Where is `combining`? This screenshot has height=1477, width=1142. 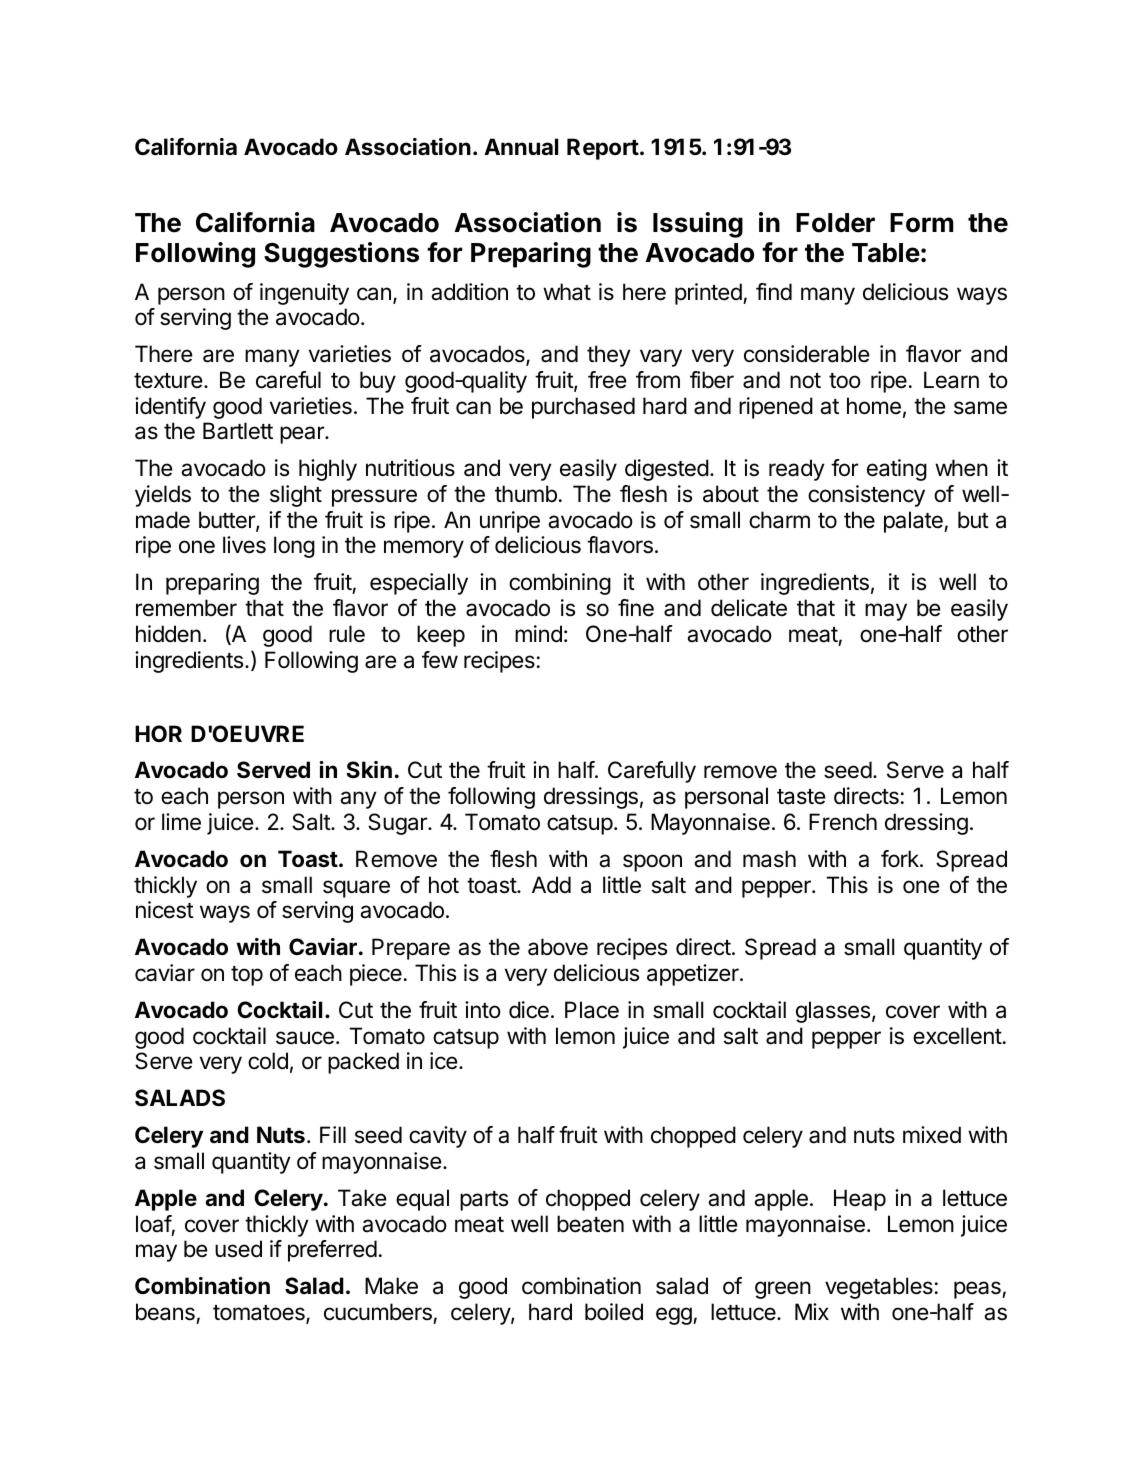 combining is located at coordinates (560, 584).
